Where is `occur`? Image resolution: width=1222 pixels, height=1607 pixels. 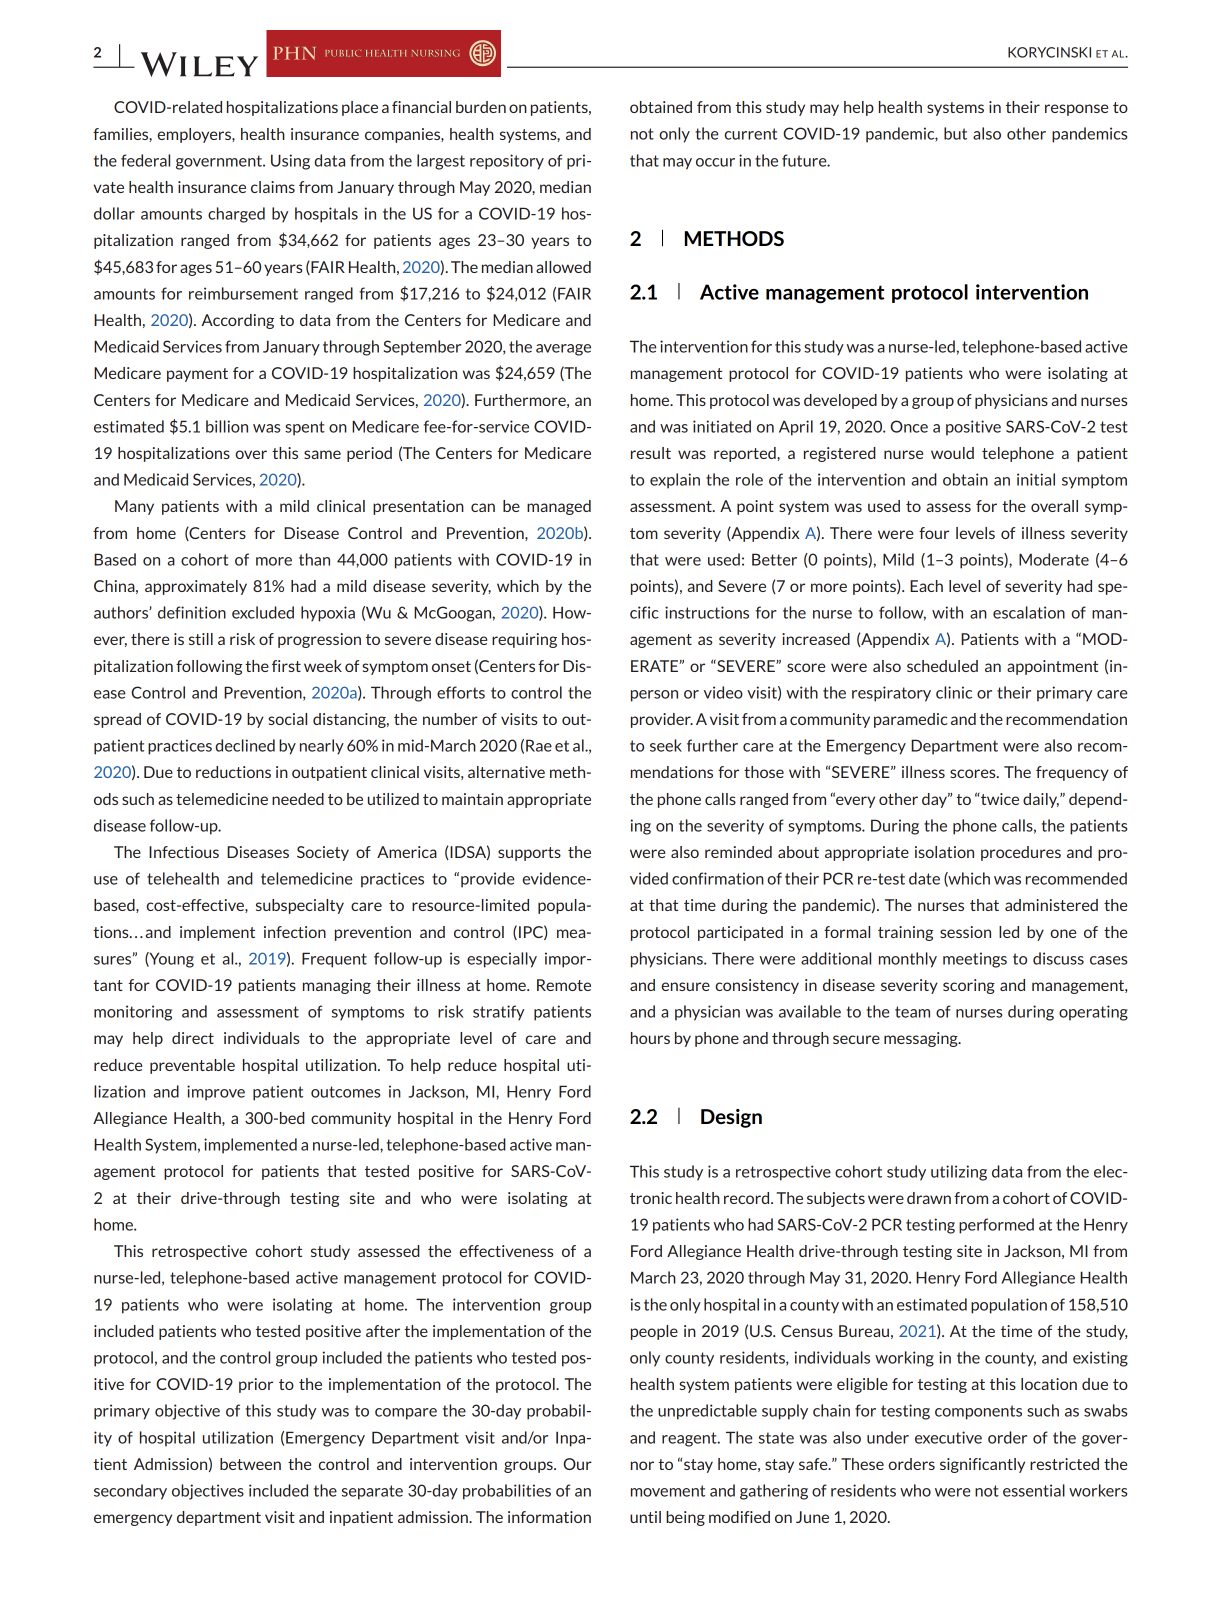
occur is located at coordinates (715, 162).
